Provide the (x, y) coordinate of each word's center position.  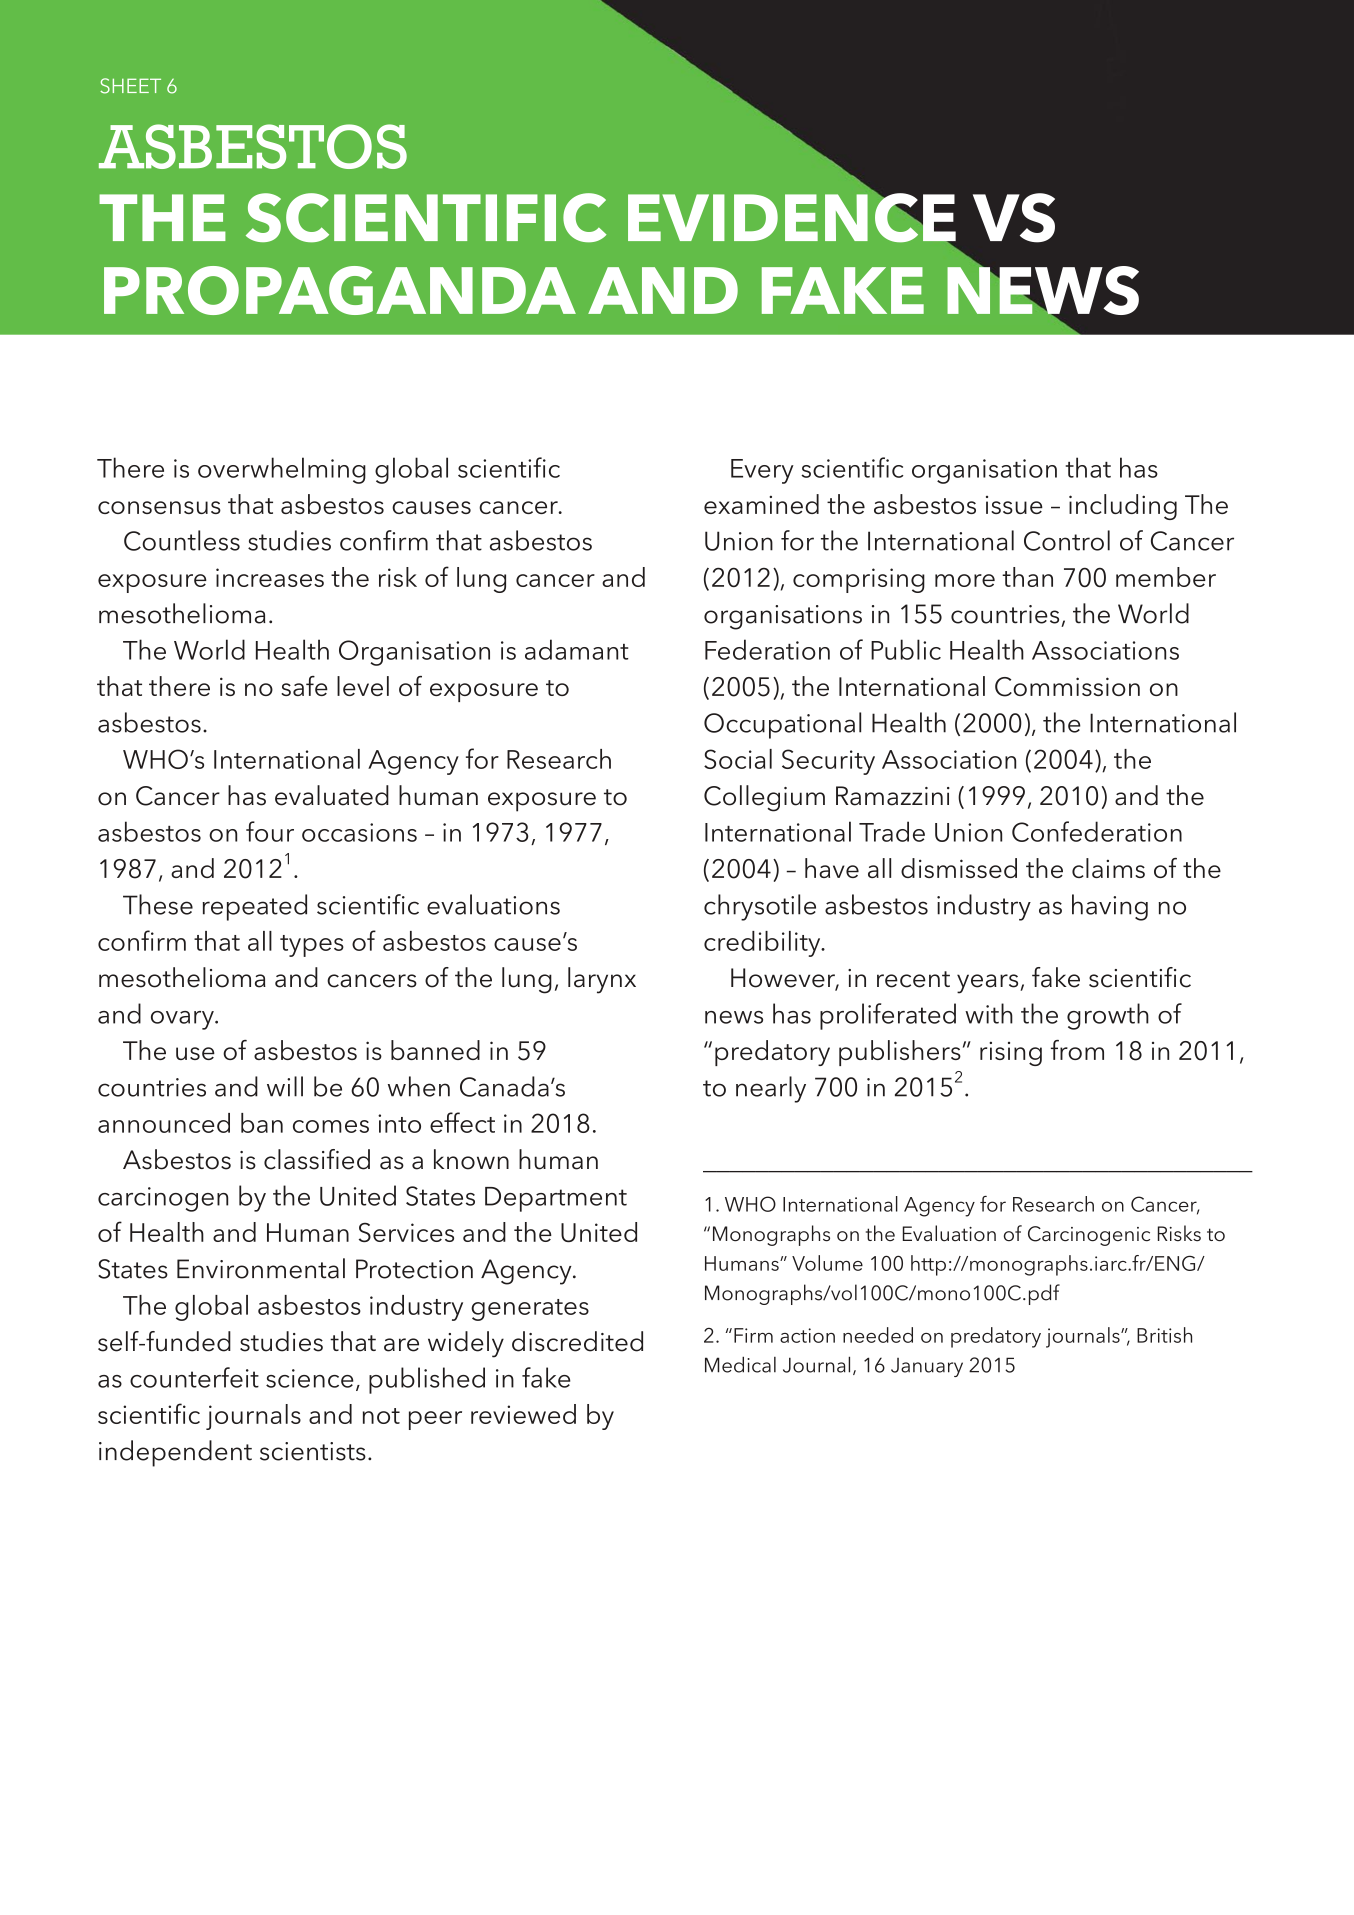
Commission (1067, 687)
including (1123, 507)
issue (1014, 505)
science (310, 1378)
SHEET (130, 86)
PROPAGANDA (340, 290)
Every (762, 471)
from (1077, 1050)
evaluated (332, 795)
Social (738, 759)
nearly (771, 1089)
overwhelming (282, 470)
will (285, 1086)
